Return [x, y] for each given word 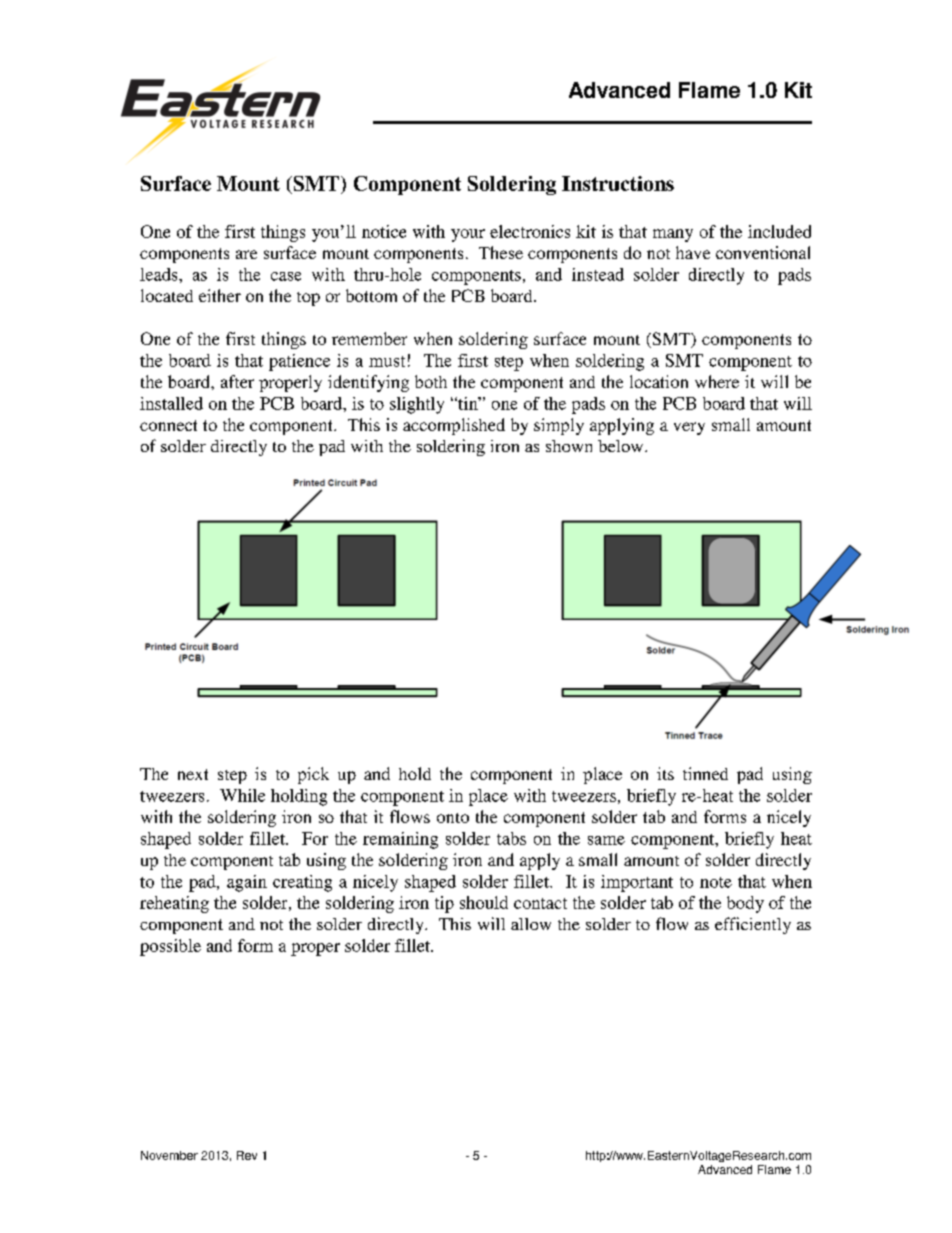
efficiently [753, 925]
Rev [247, 1155]
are [246, 254]
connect [168, 425]
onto [453, 818]
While [242, 795]
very [689, 428]
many [673, 235]
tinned [705, 773]
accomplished [454, 426]
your [468, 235]
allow [531, 924]
